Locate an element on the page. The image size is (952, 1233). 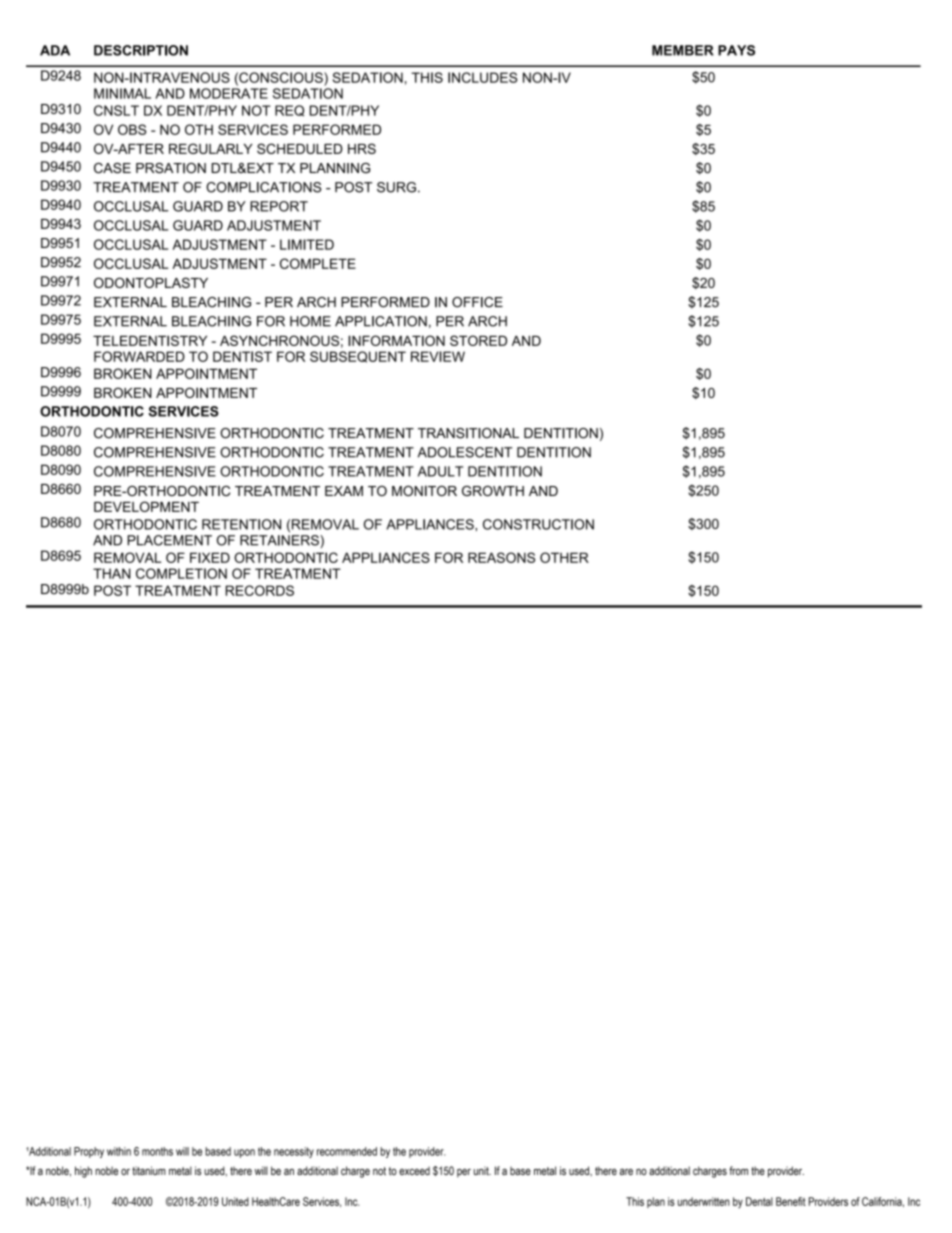
months is located at coordinates (157, 1151).
